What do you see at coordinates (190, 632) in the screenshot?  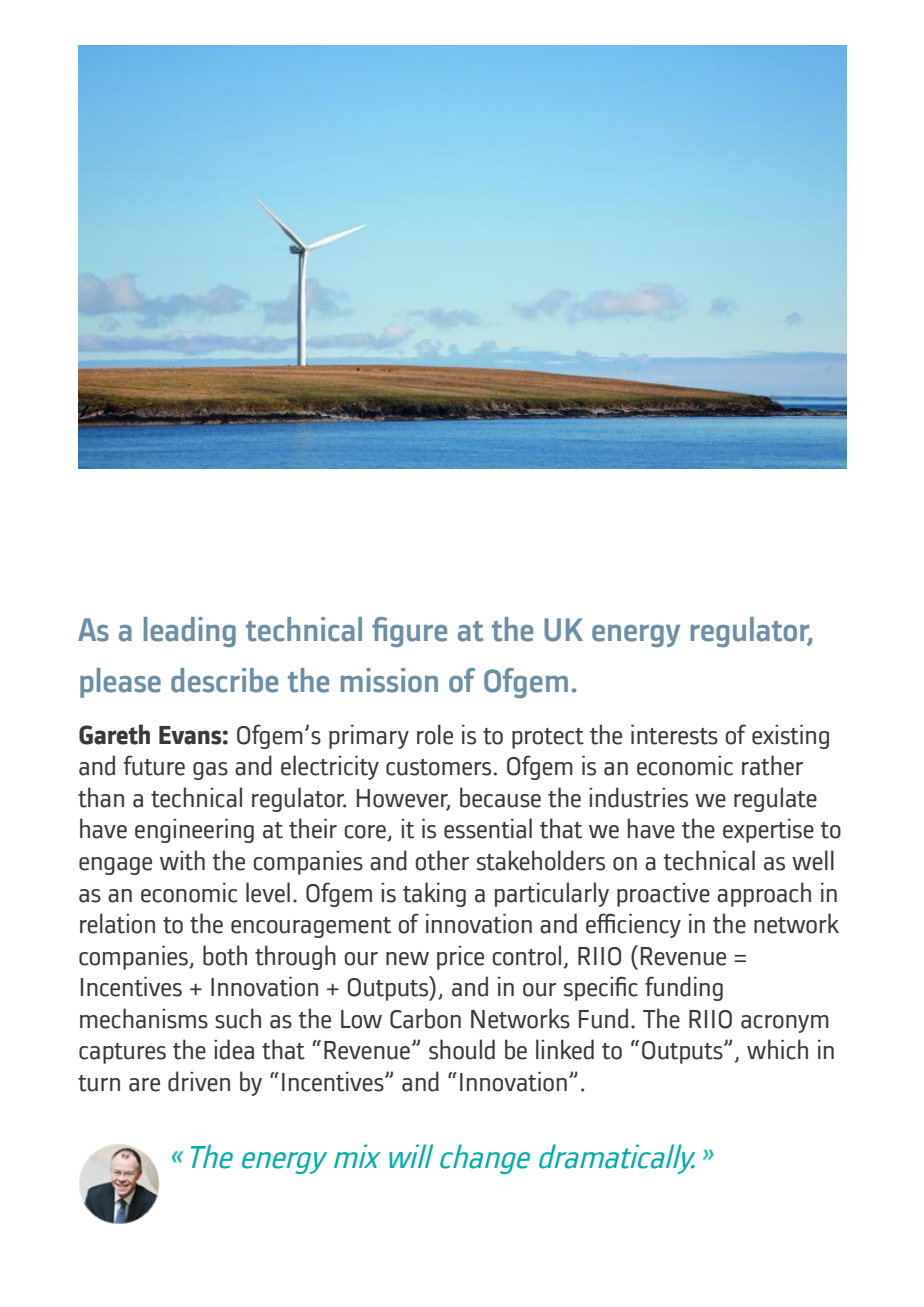 I see `leading` at bounding box center [190, 632].
